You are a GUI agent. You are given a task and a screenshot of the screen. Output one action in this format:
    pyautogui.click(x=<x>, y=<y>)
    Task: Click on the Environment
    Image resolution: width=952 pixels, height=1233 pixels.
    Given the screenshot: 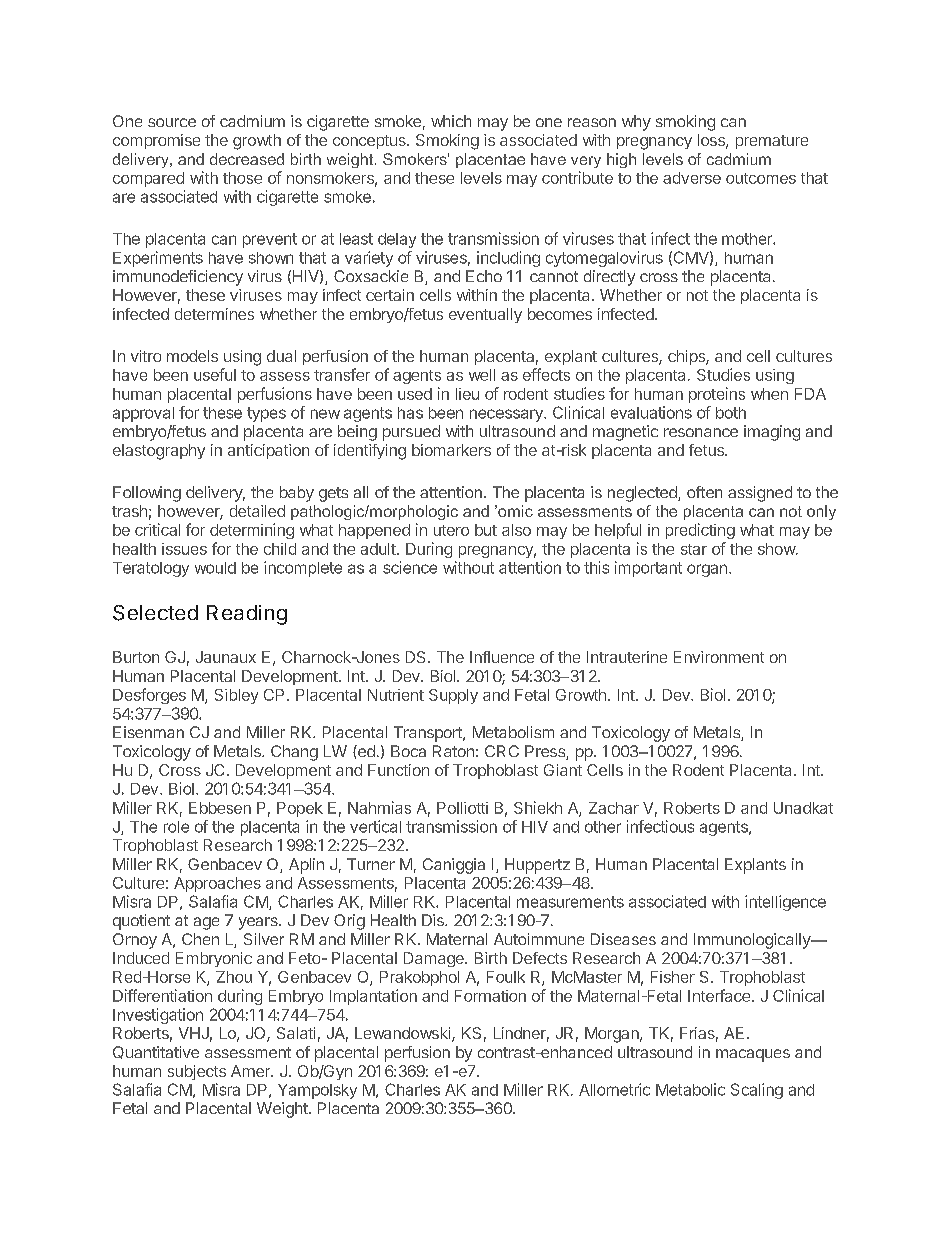 What is the action you would take?
    pyautogui.click(x=719, y=657)
